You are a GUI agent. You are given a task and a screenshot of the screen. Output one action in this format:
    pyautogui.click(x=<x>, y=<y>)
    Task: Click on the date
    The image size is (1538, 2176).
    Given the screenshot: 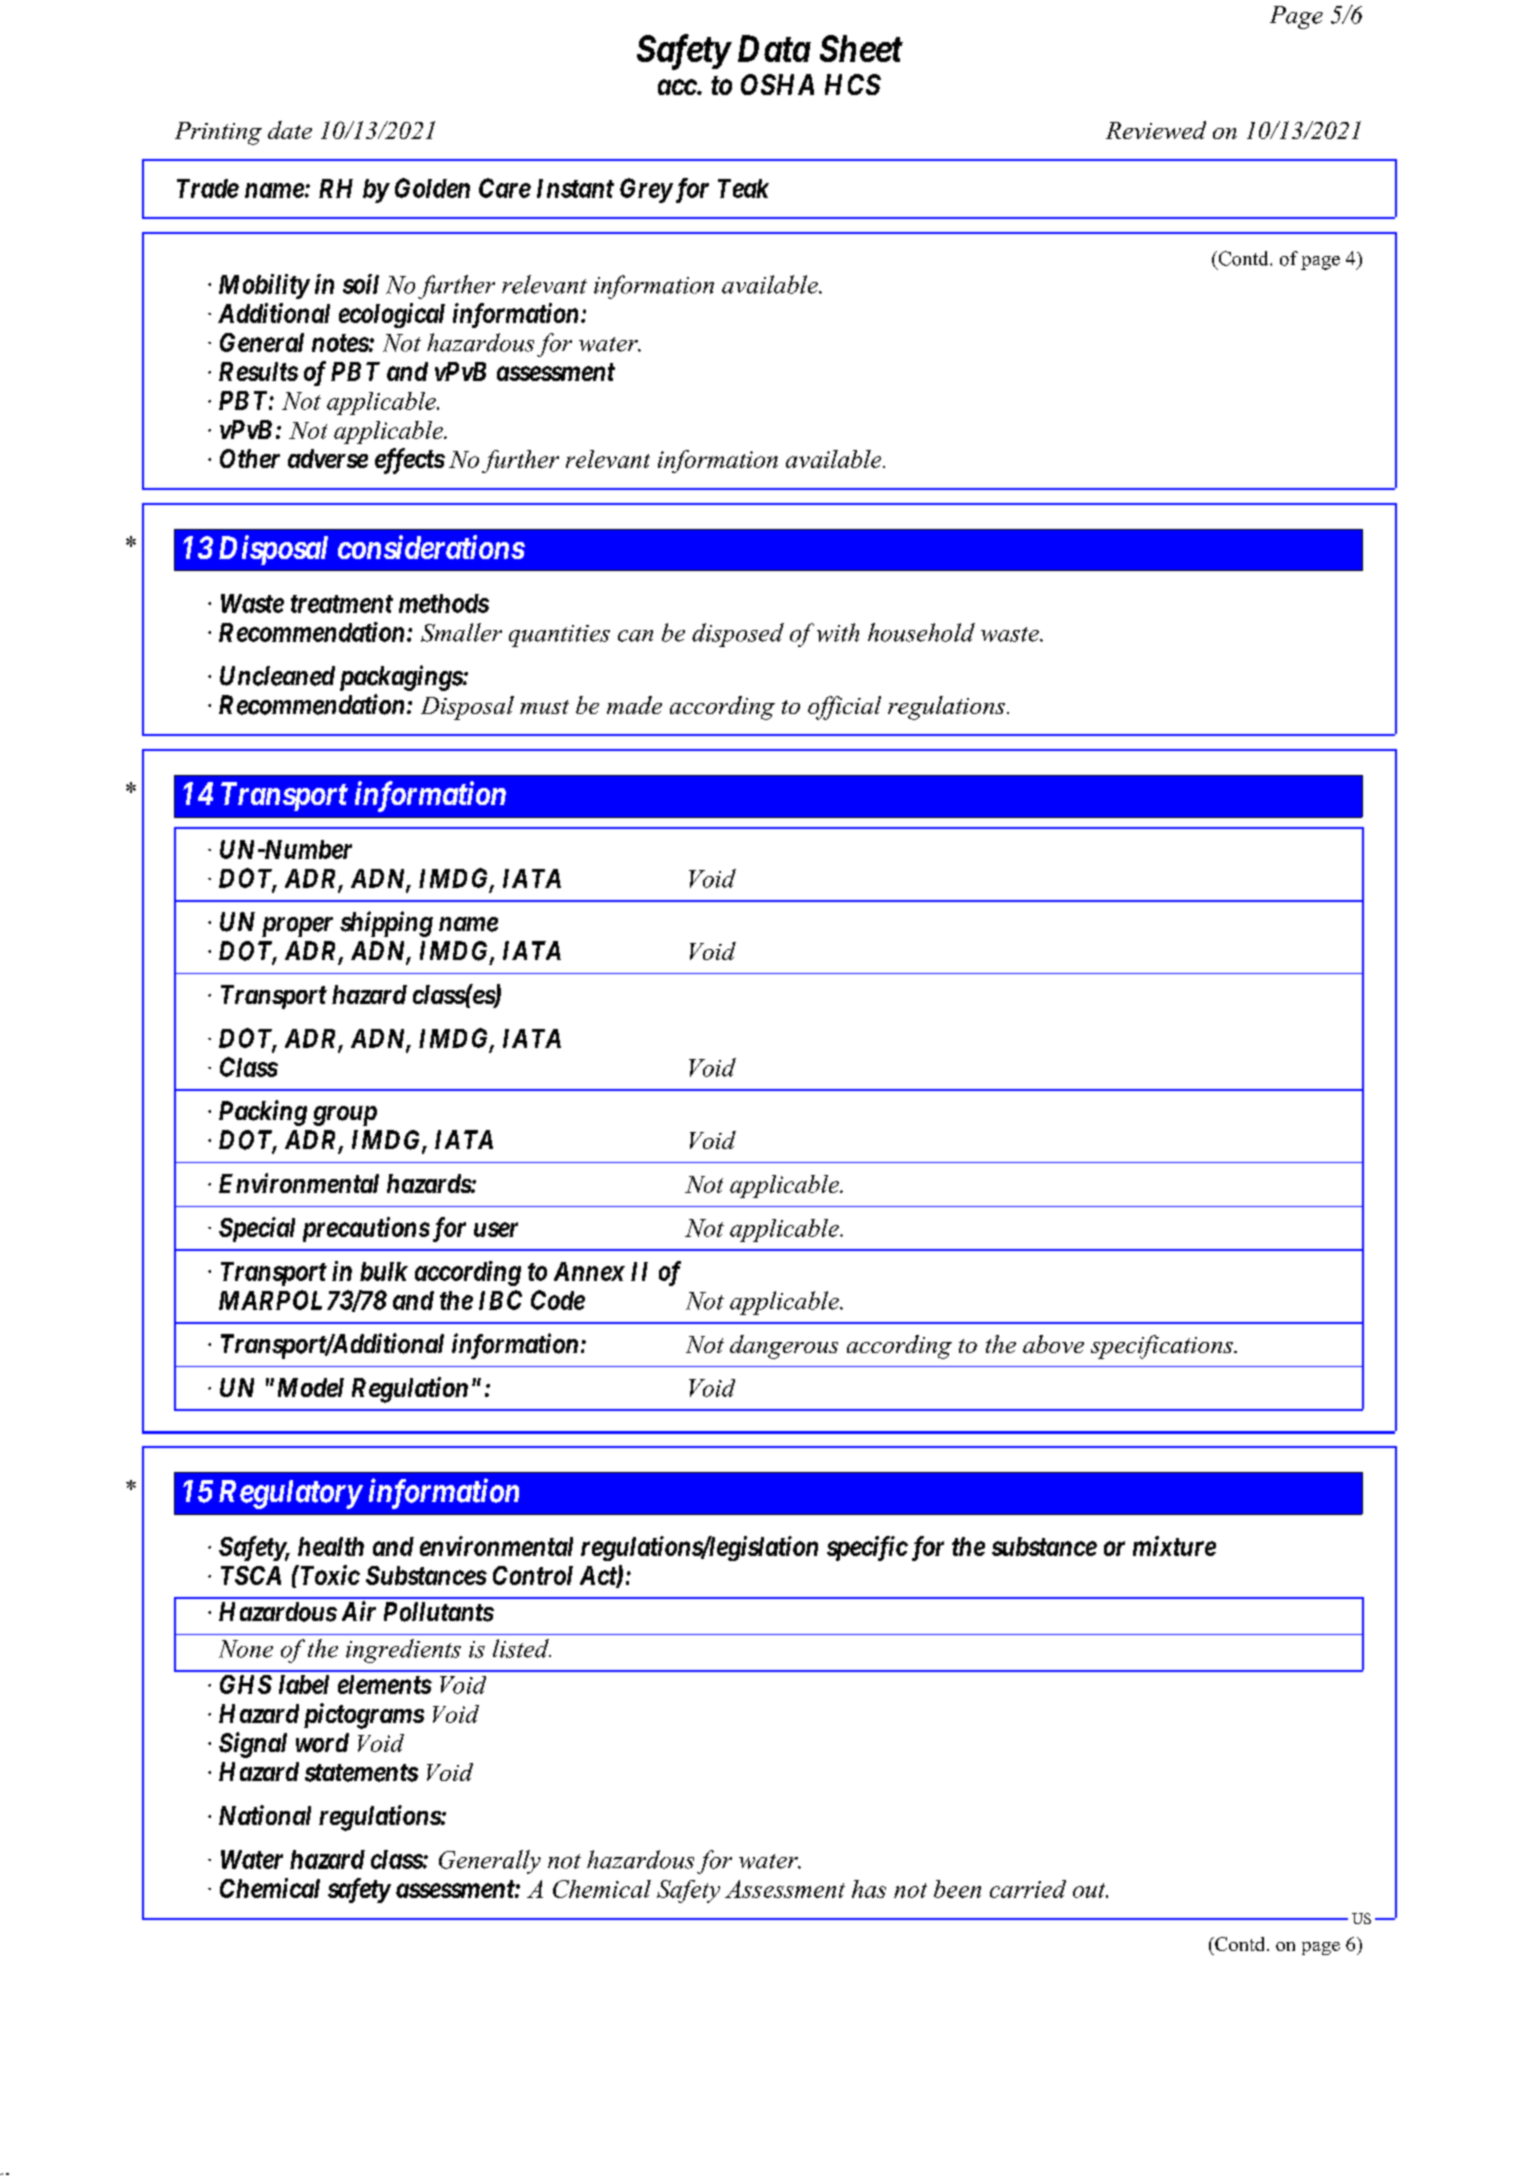 What is the action you would take?
    pyautogui.click(x=290, y=130)
